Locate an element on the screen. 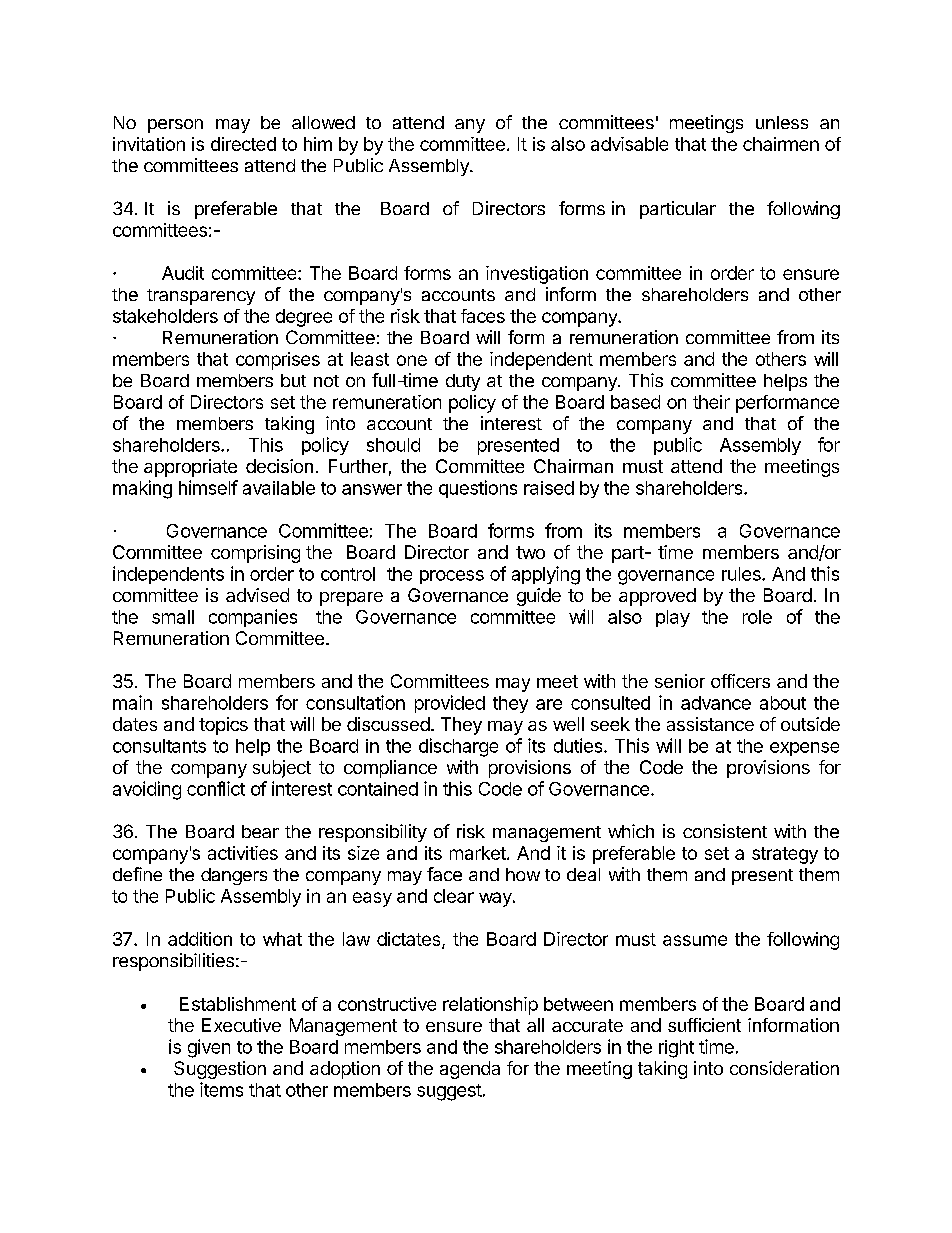 The image size is (952, 1233). chairmen is located at coordinates (781, 144).
